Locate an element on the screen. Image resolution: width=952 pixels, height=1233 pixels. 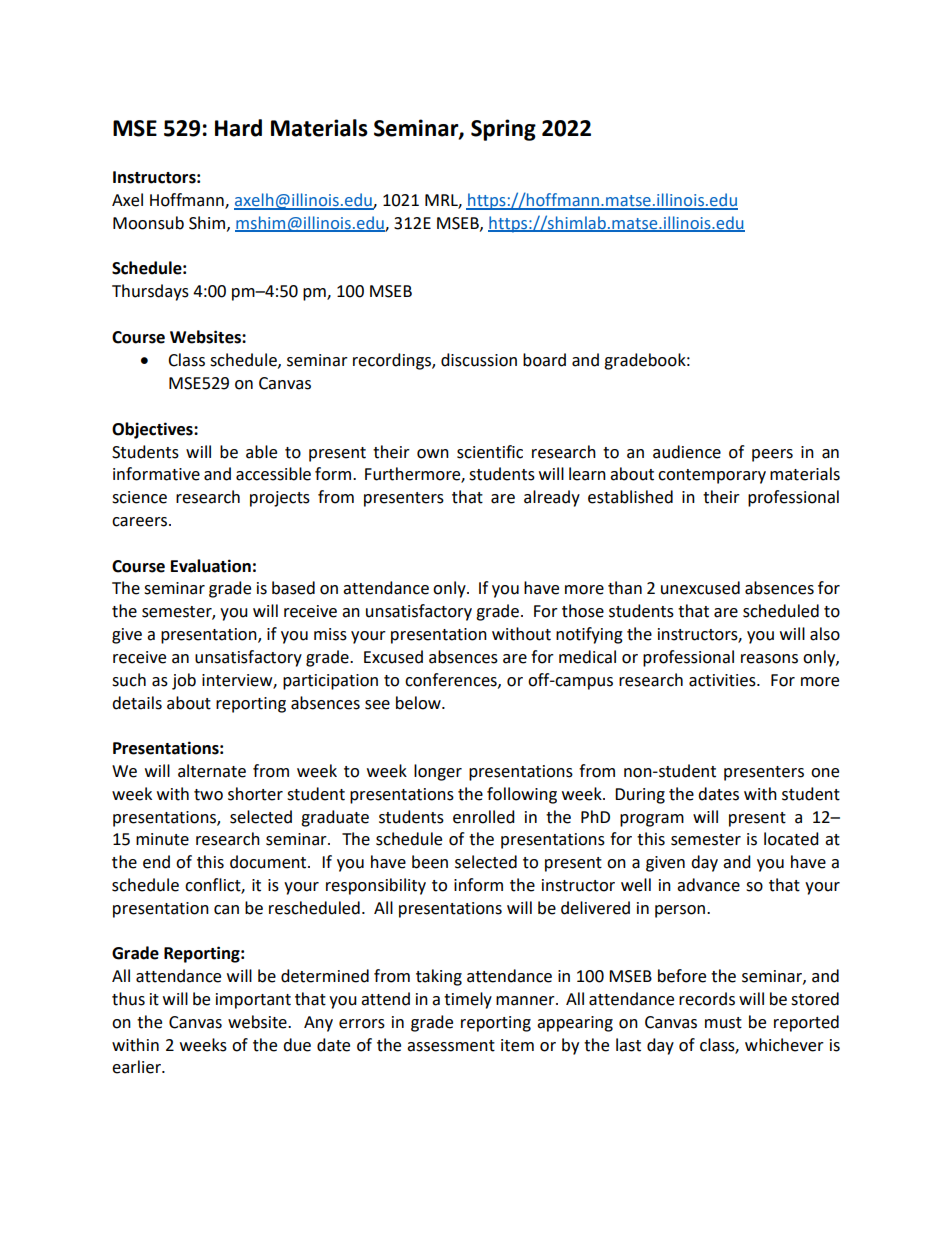
those is located at coordinates (583, 611).
